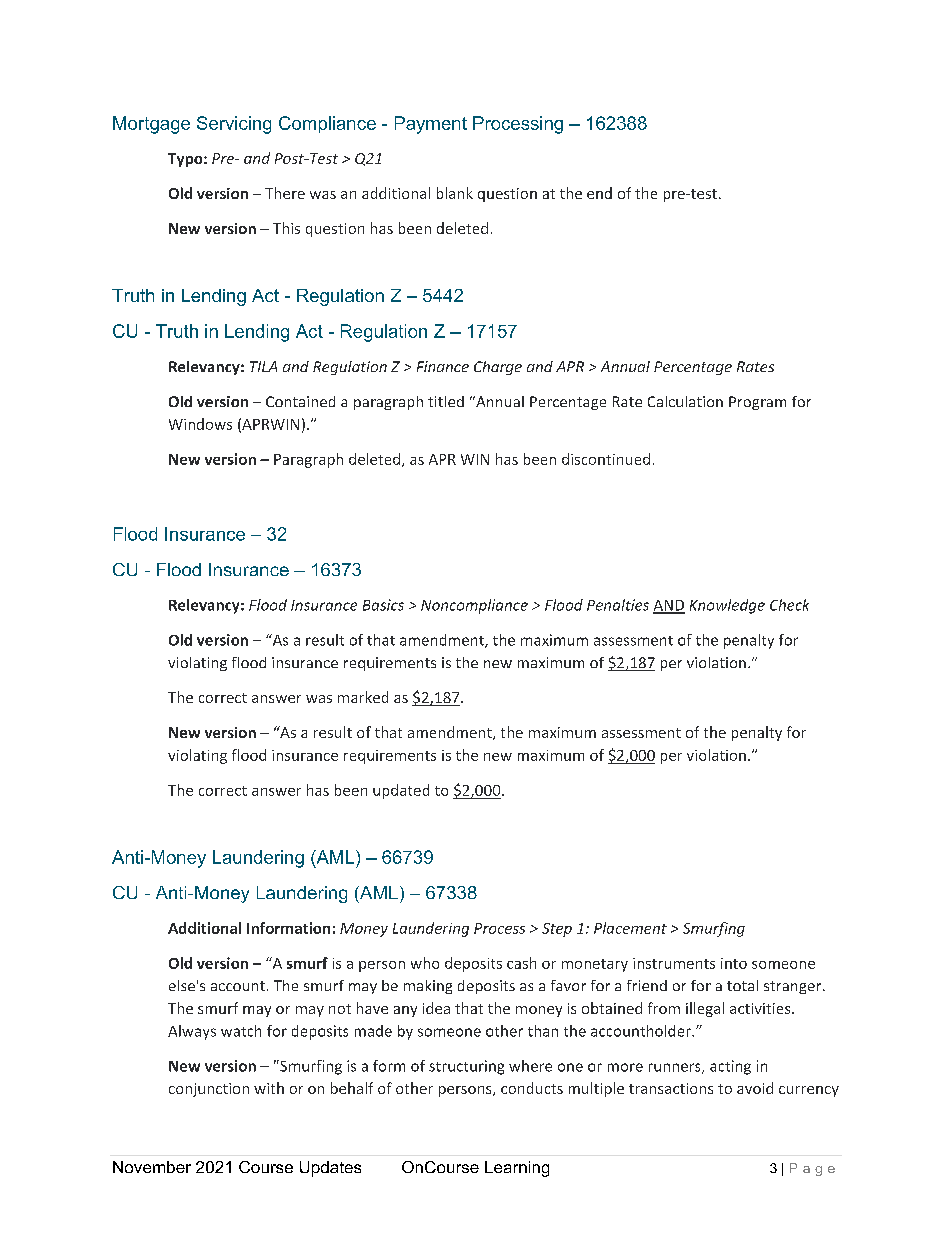 This image has width=952, height=1233. What do you see at coordinates (200, 424) in the image?
I see `Windows` at bounding box center [200, 424].
